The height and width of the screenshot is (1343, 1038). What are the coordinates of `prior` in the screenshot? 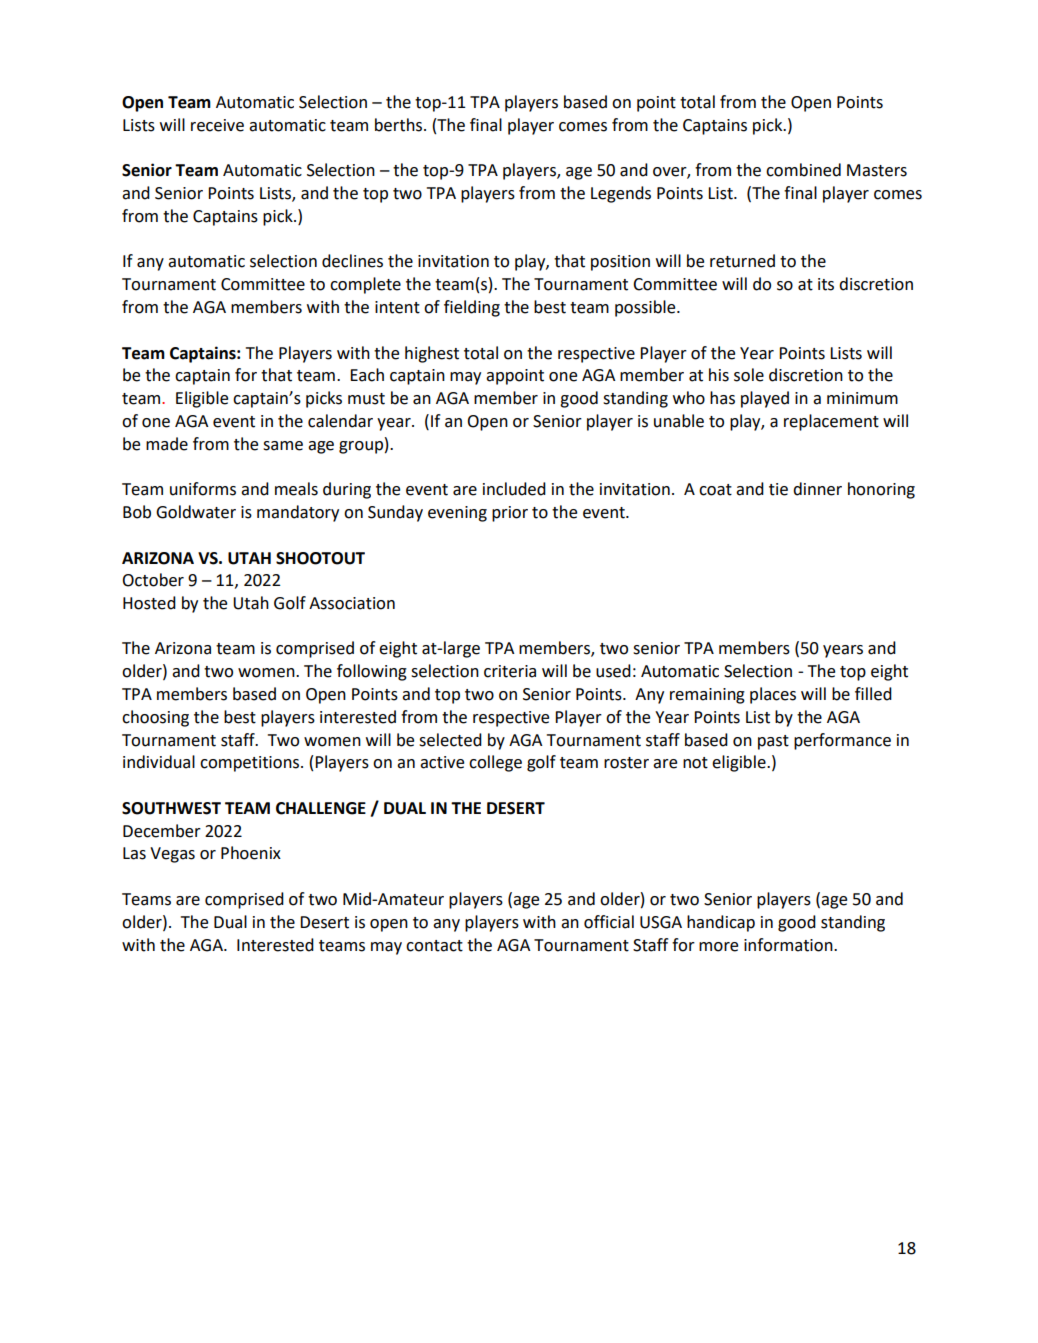 It's located at (510, 514).
